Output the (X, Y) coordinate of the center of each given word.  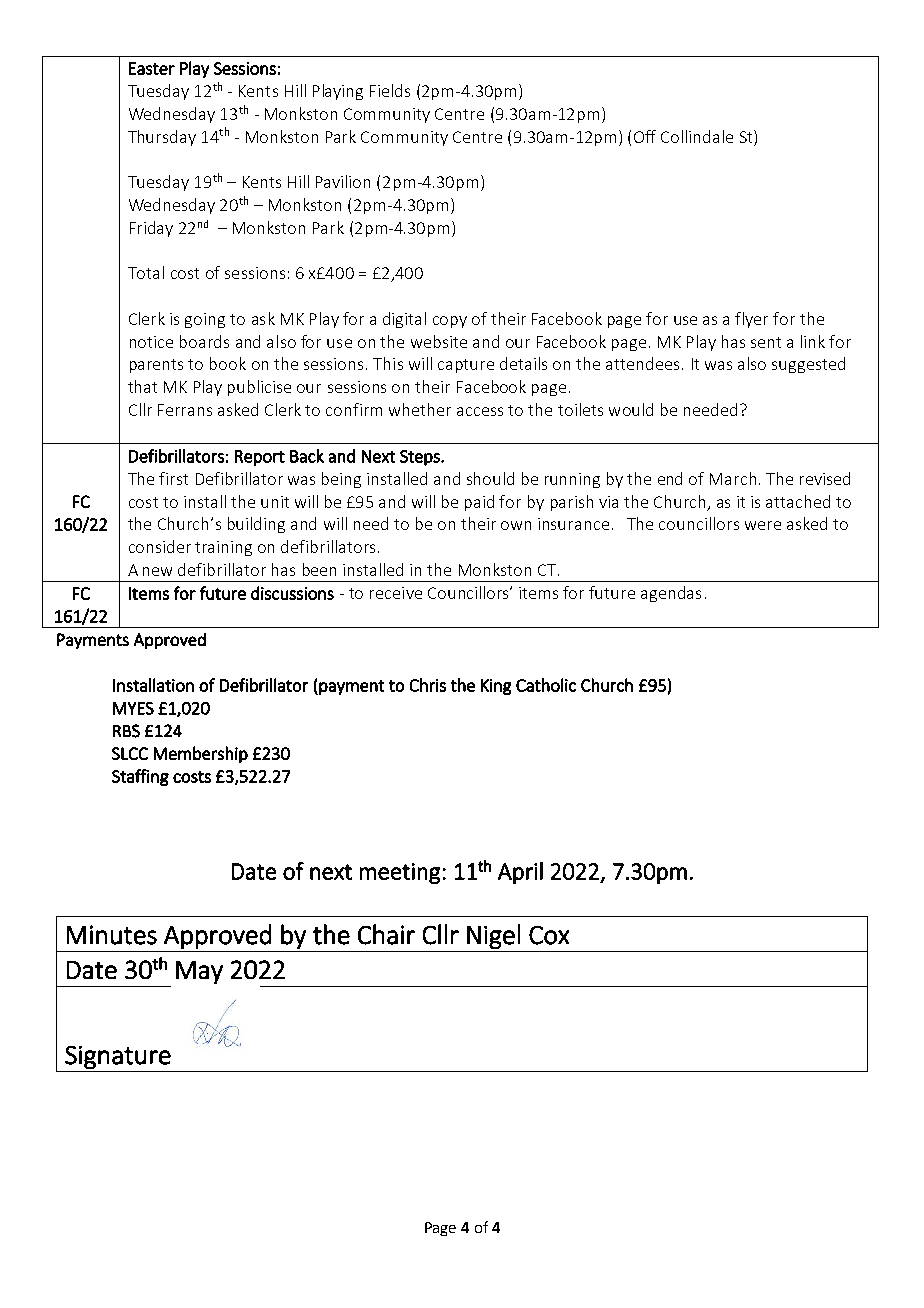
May (199, 972)
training (223, 548)
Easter (152, 68)
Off (645, 136)
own (516, 525)
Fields (390, 90)
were (763, 525)
